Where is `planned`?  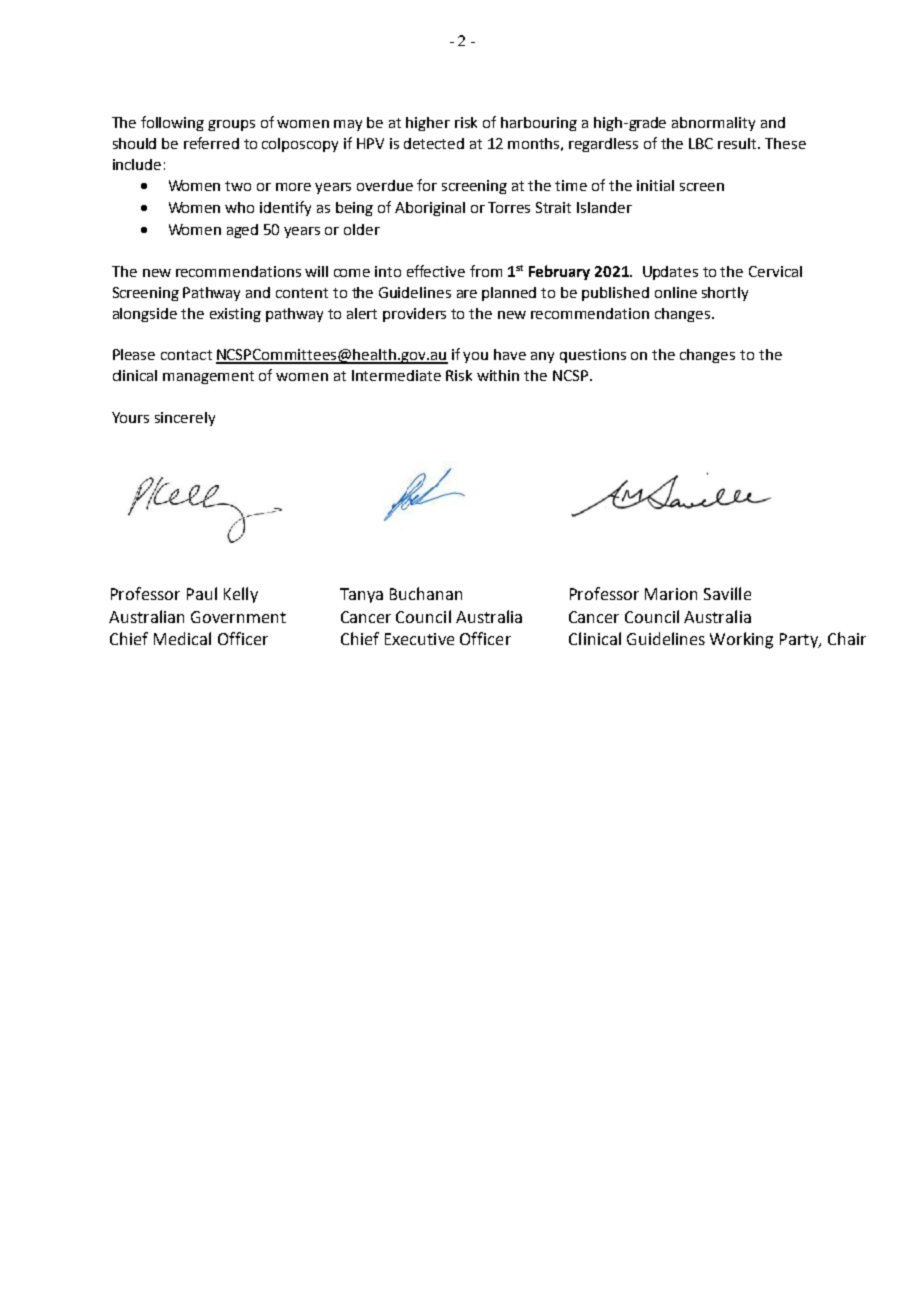 planned is located at coordinates (509, 294).
